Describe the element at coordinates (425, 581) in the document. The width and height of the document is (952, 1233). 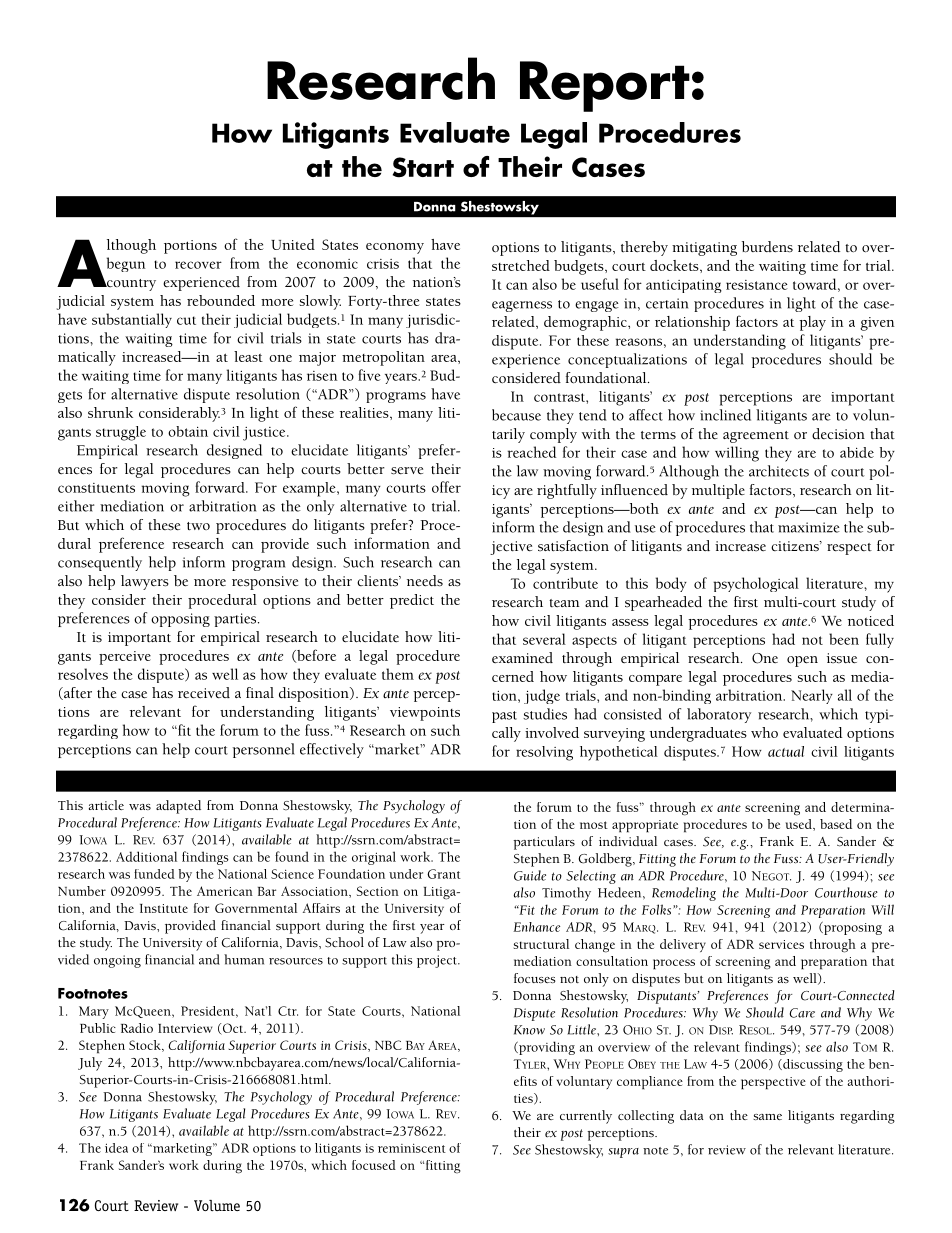
I see `needs` at that location.
